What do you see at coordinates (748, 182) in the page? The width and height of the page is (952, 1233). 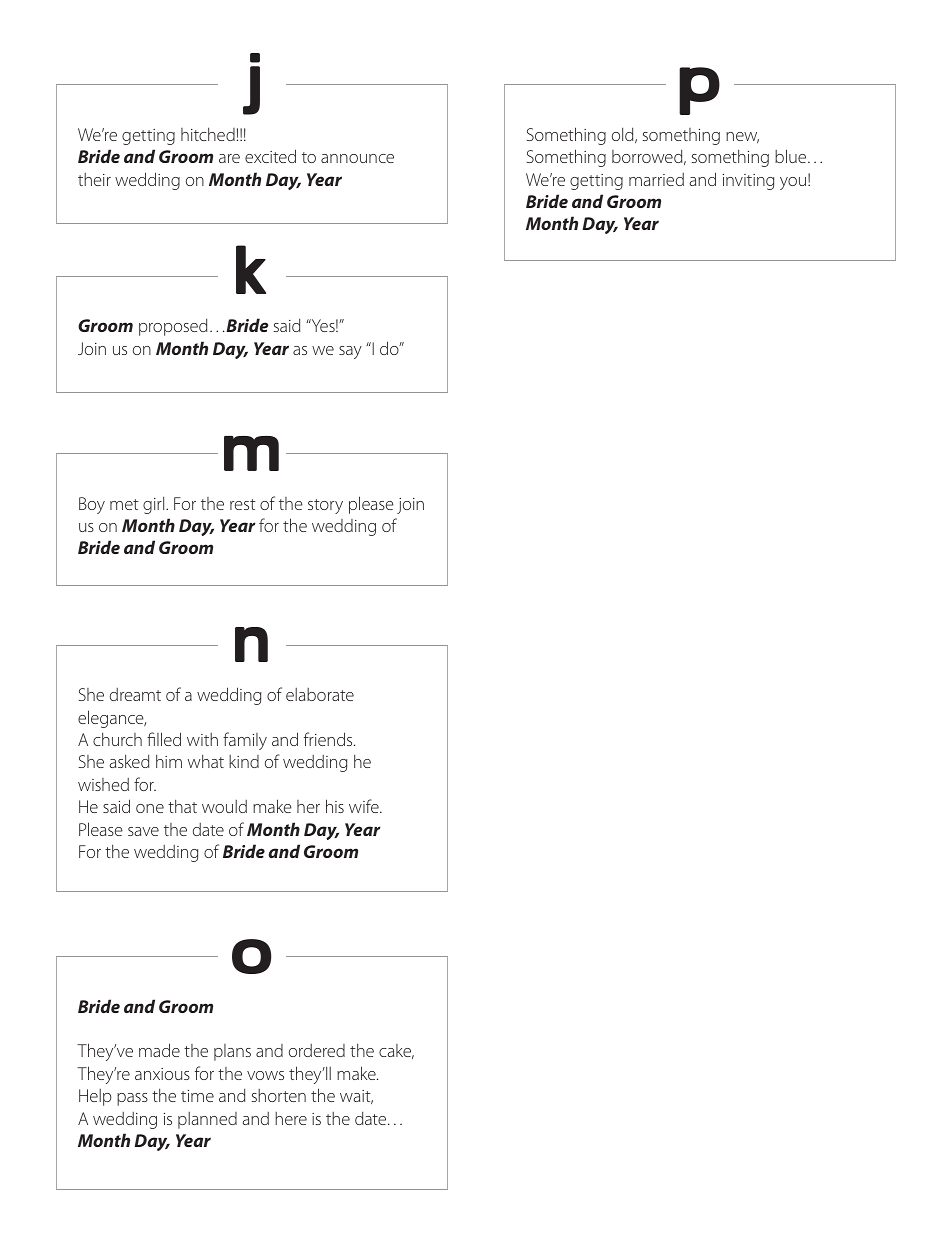 I see `inviting` at bounding box center [748, 182].
